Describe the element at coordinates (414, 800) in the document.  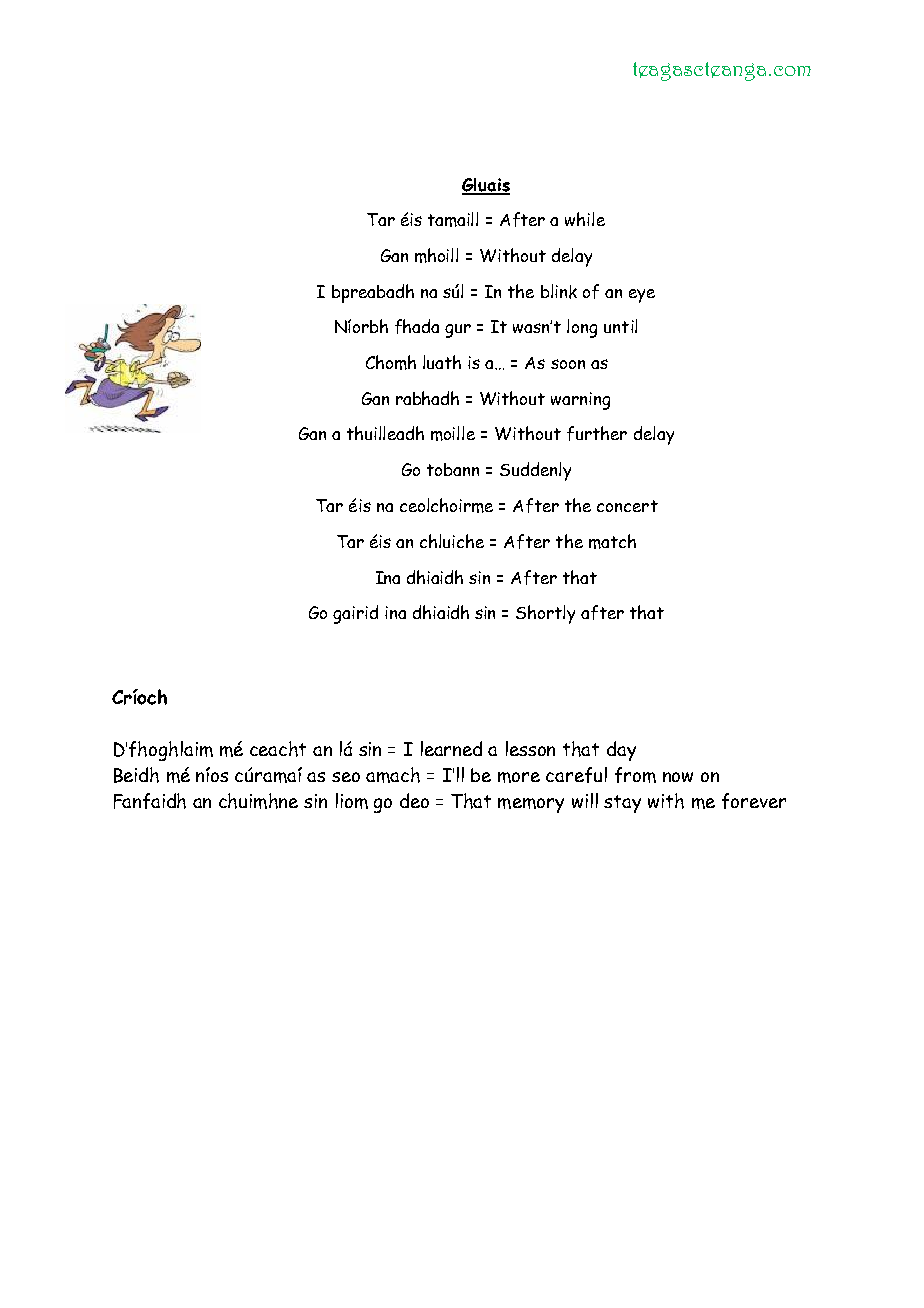
I see `deo` at that location.
